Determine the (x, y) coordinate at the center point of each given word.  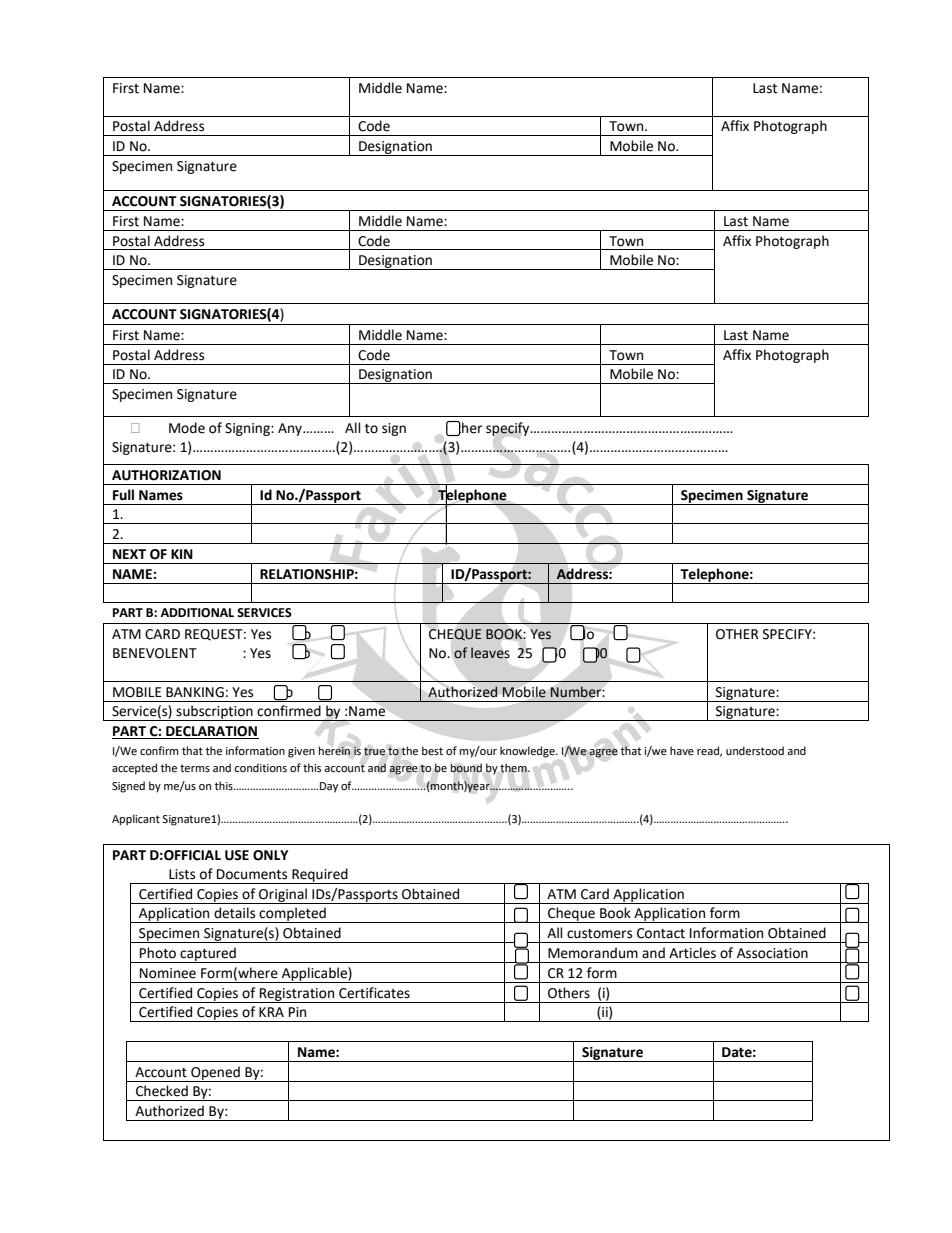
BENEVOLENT (155, 653)
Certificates (374, 993)
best (432, 751)
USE (237, 855)
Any (291, 429)
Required (320, 876)
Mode (187, 428)
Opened (215, 1074)
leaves (490, 653)
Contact (661, 933)
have (682, 750)
